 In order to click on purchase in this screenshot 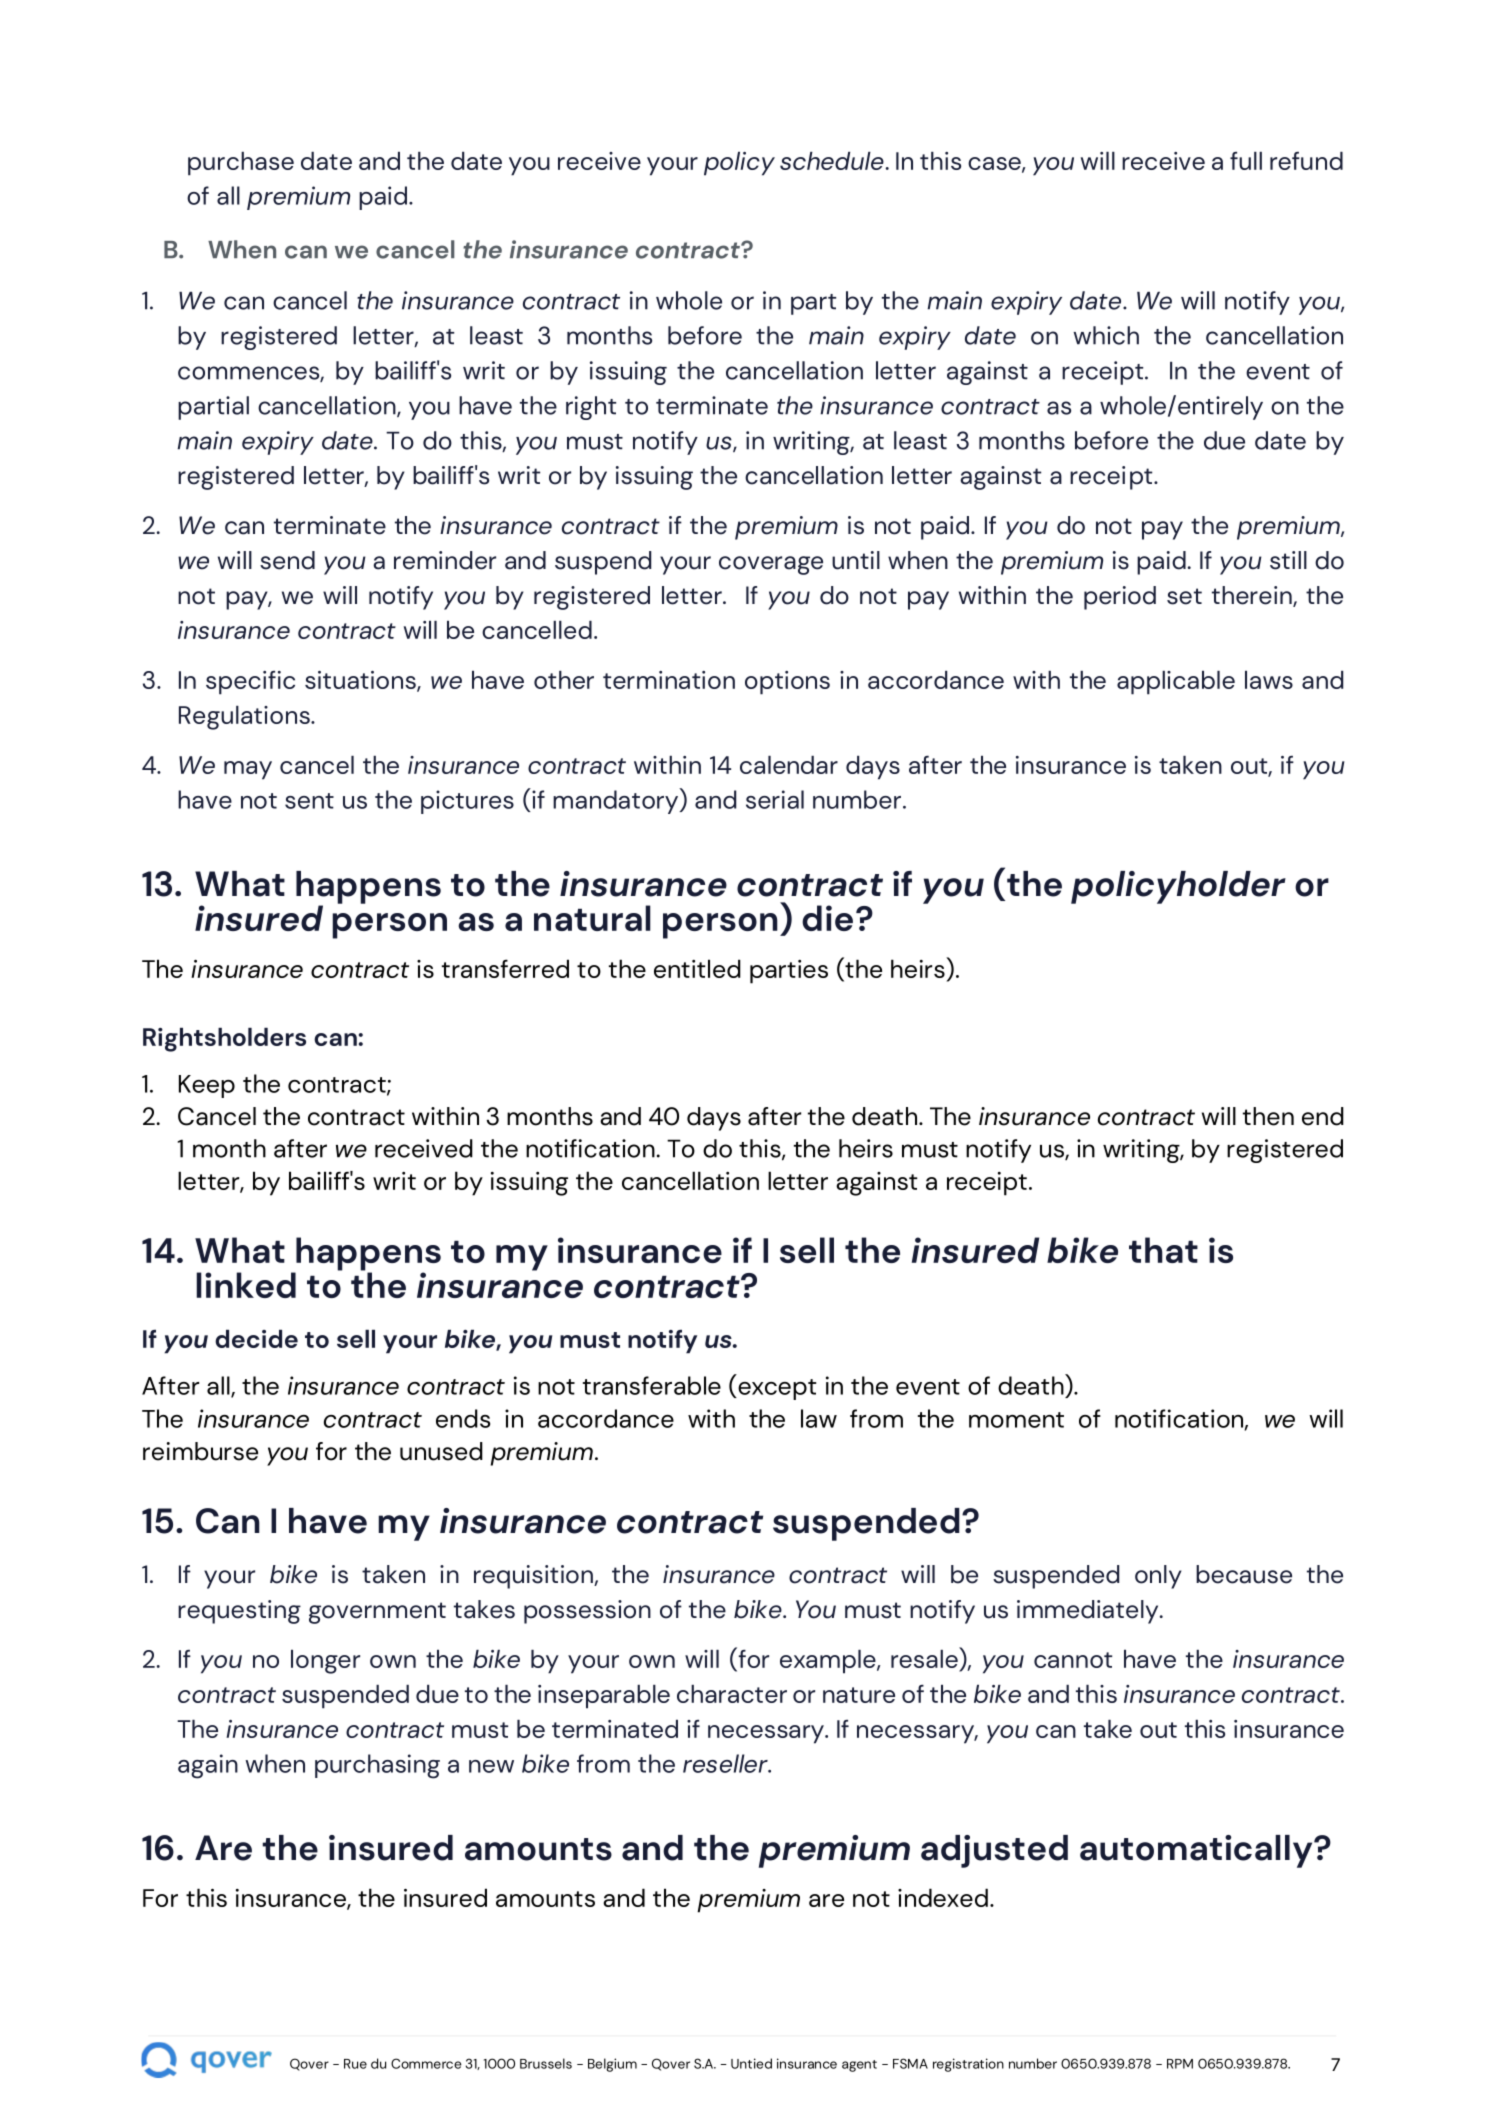, I will do `click(241, 164)`.
